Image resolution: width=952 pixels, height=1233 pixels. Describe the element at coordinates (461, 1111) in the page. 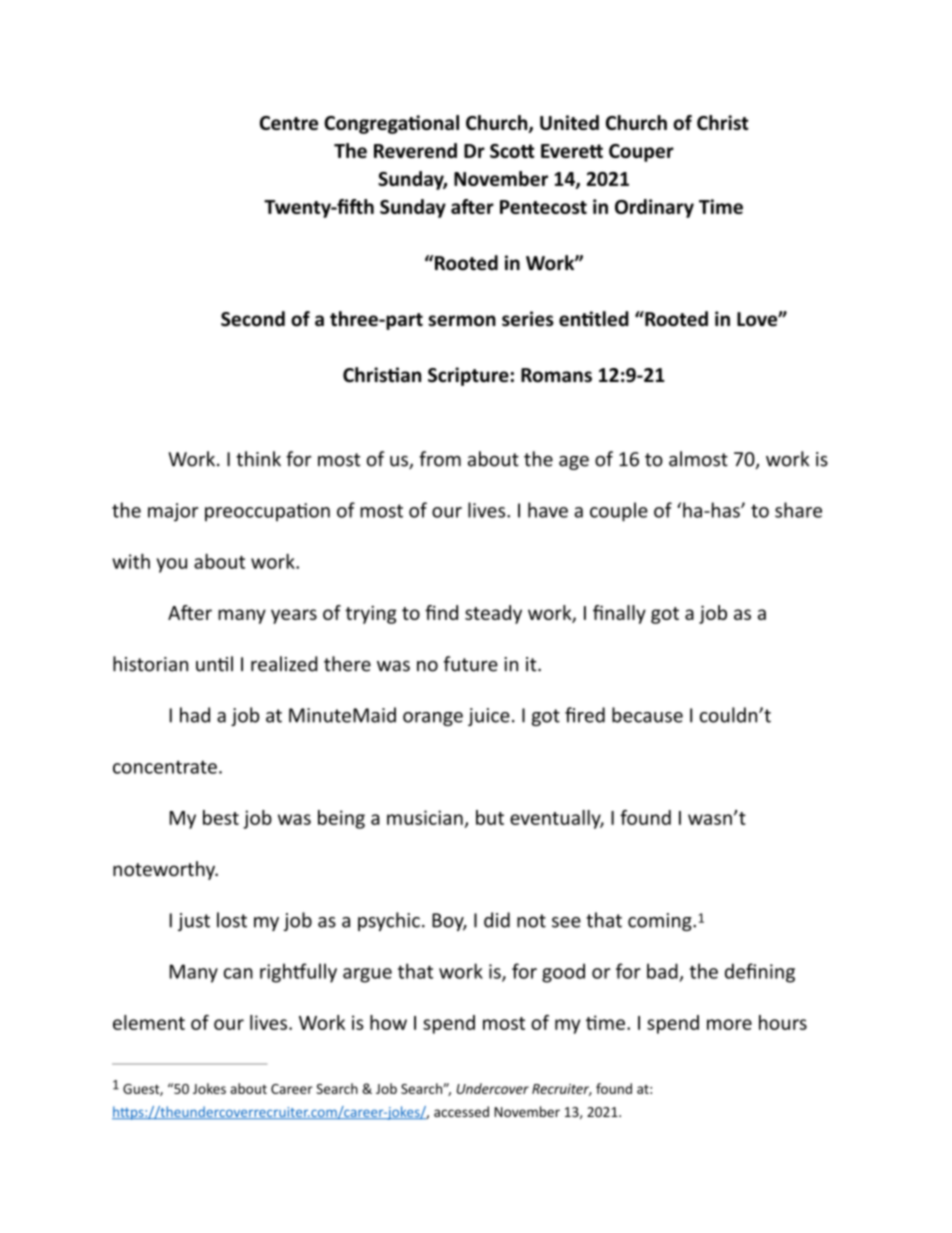

I see `accessed` at that location.
